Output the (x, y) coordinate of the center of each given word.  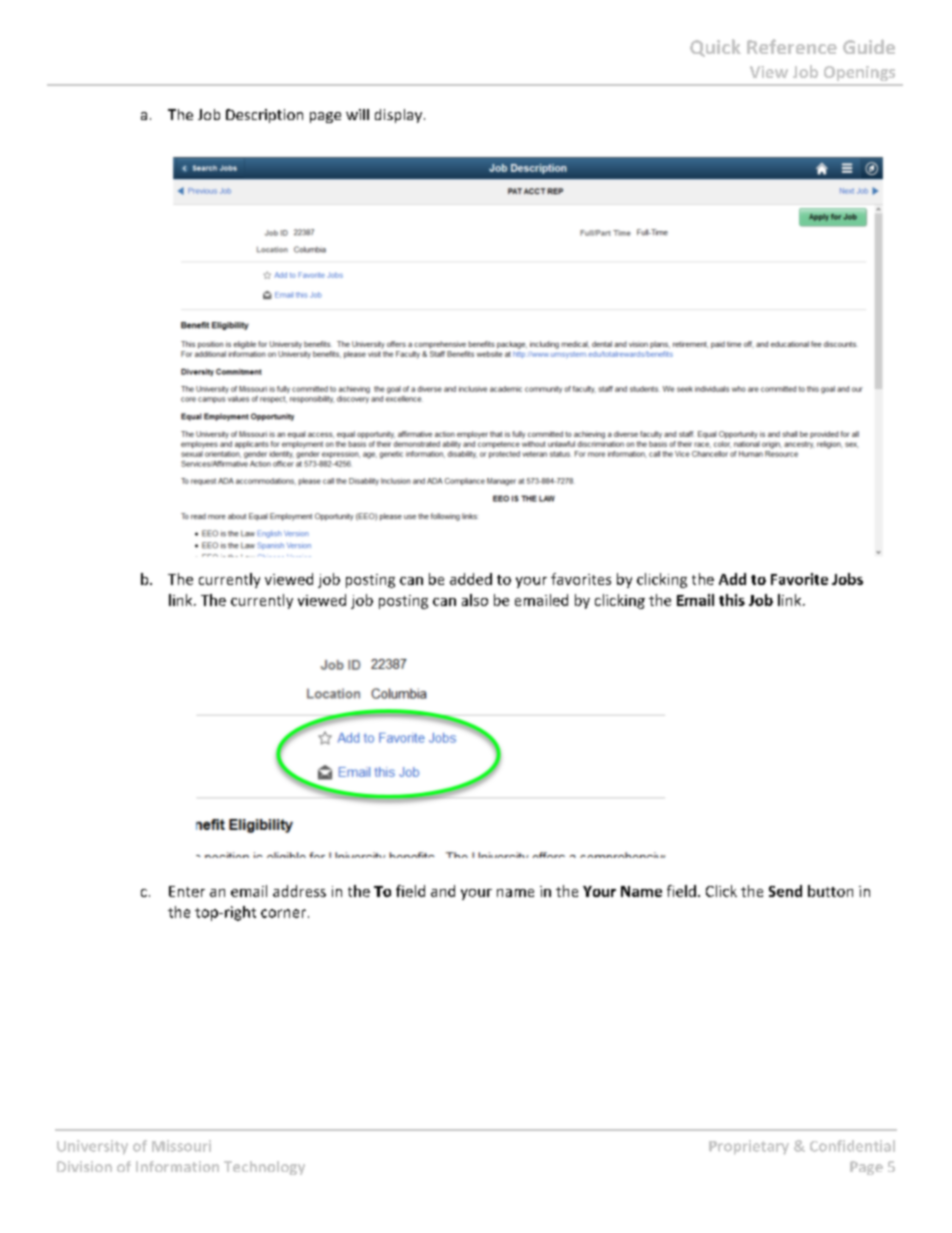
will (357, 114)
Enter (187, 891)
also (475, 600)
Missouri (181, 1146)
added (471, 579)
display (398, 116)
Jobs (847, 579)
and (443, 891)
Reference (792, 46)
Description (264, 116)
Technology (264, 1168)
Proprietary (749, 1147)
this (732, 600)
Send (785, 891)
